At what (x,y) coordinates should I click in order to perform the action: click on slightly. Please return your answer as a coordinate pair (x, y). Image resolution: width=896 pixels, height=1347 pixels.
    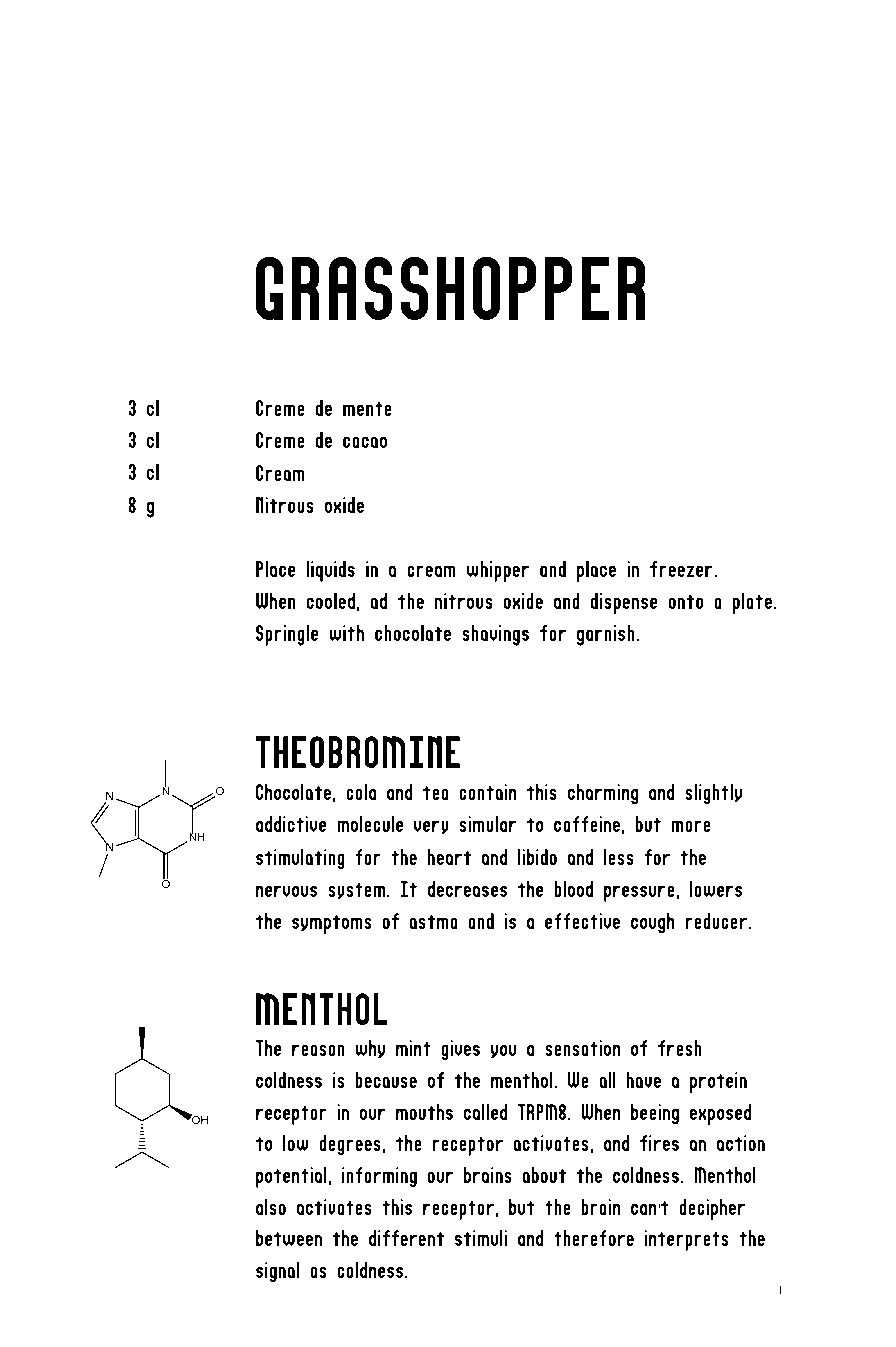
    Looking at the image, I should click on (713, 794).
